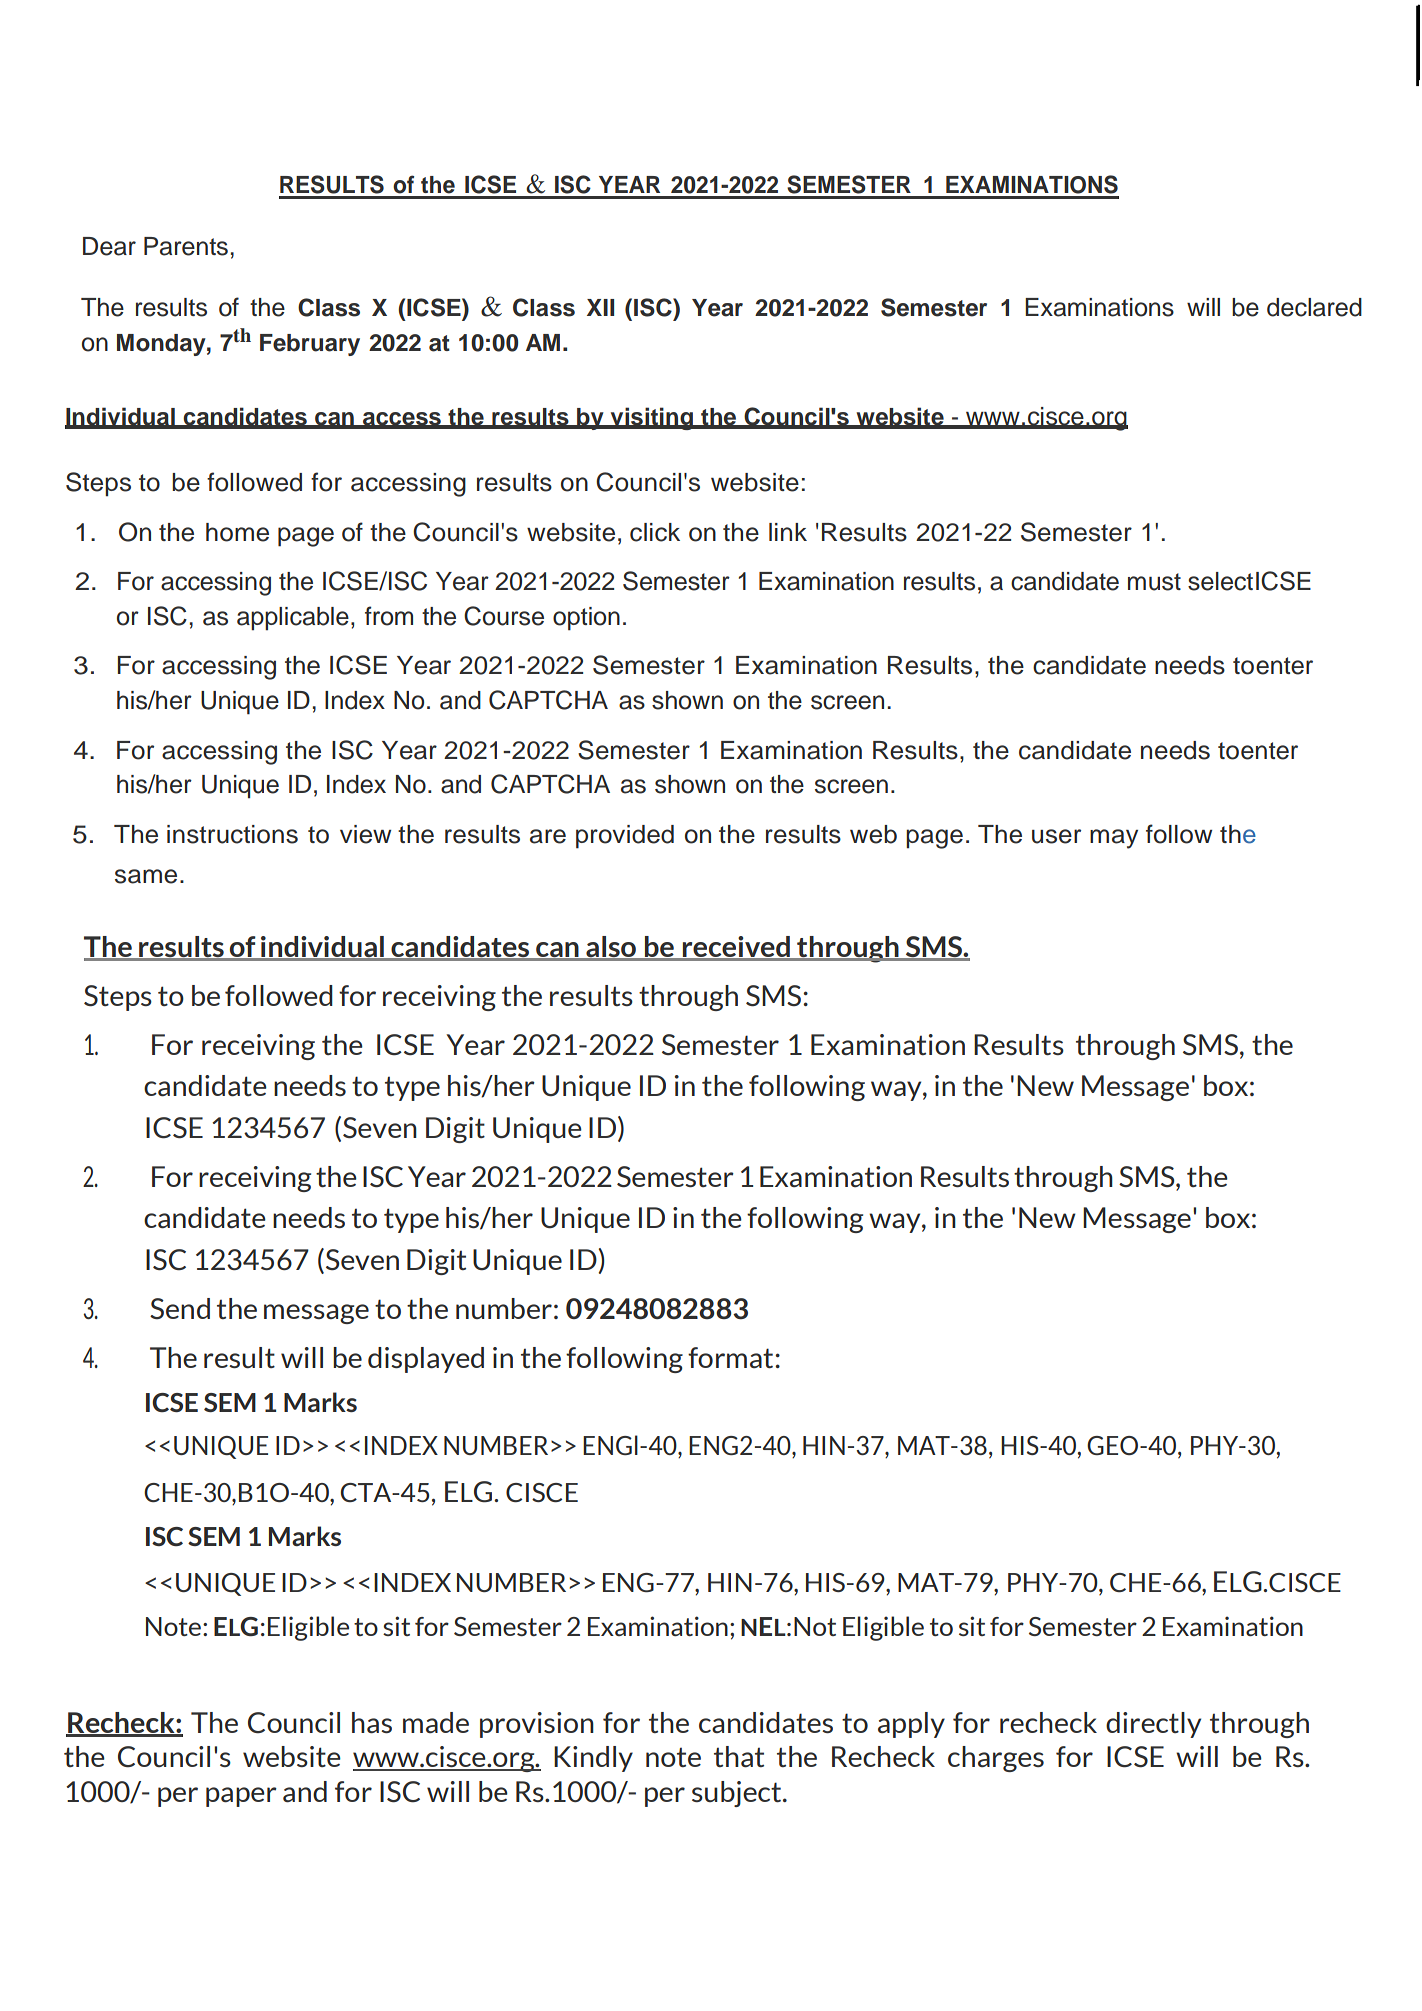 The height and width of the screenshot is (2011, 1422). What do you see at coordinates (146, 876) in the screenshot?
I see `same` at bounding box center [146, 876].
